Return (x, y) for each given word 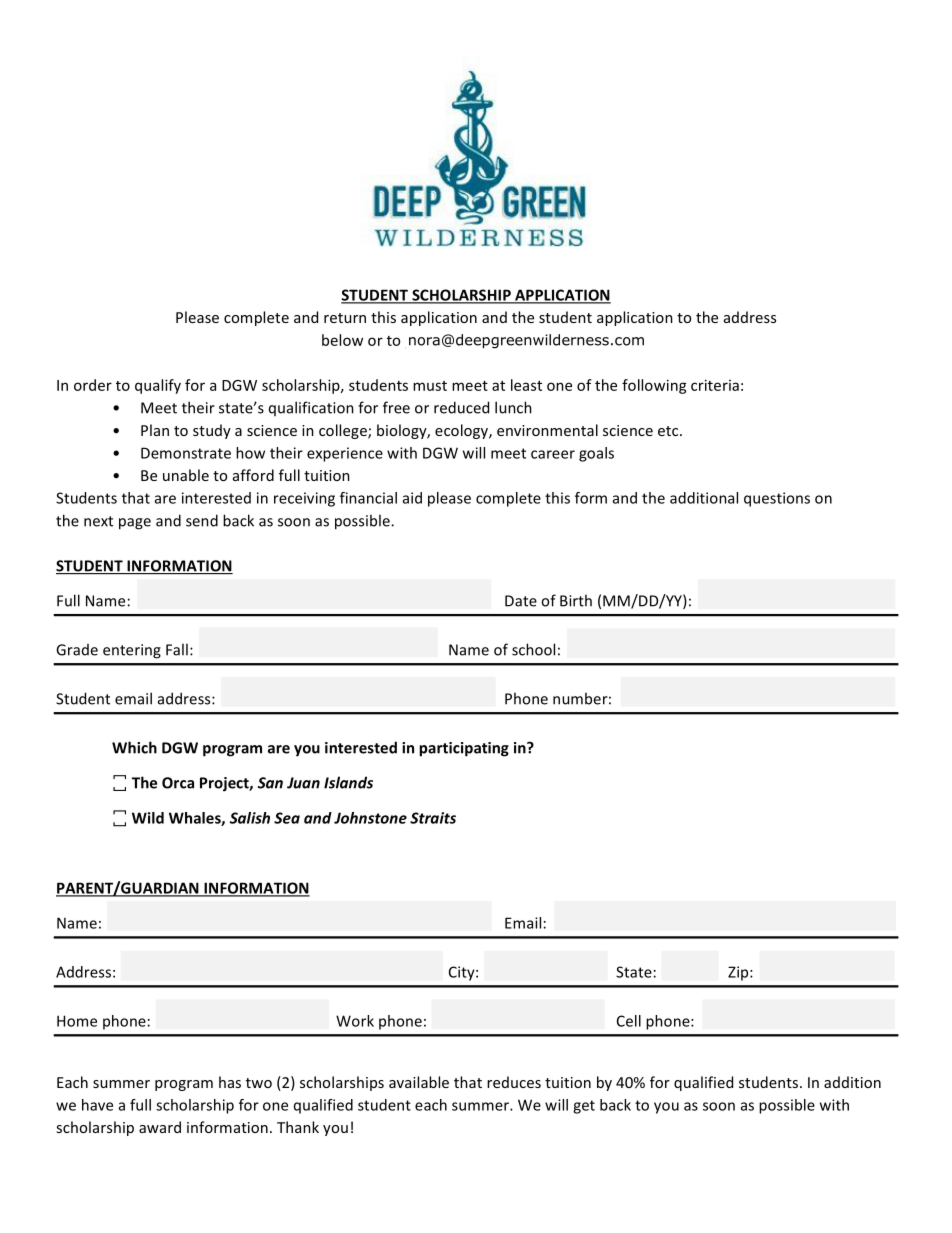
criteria (715, 385)
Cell (629, 1021)
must (430, 386)
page (135, 524)
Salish (249, 818)
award (160, 1127)
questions (777, 499)
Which (134, 747)
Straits (433, 818)
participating (464, 749)
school (533, 649)
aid (412, 498)
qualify (158, 386)
